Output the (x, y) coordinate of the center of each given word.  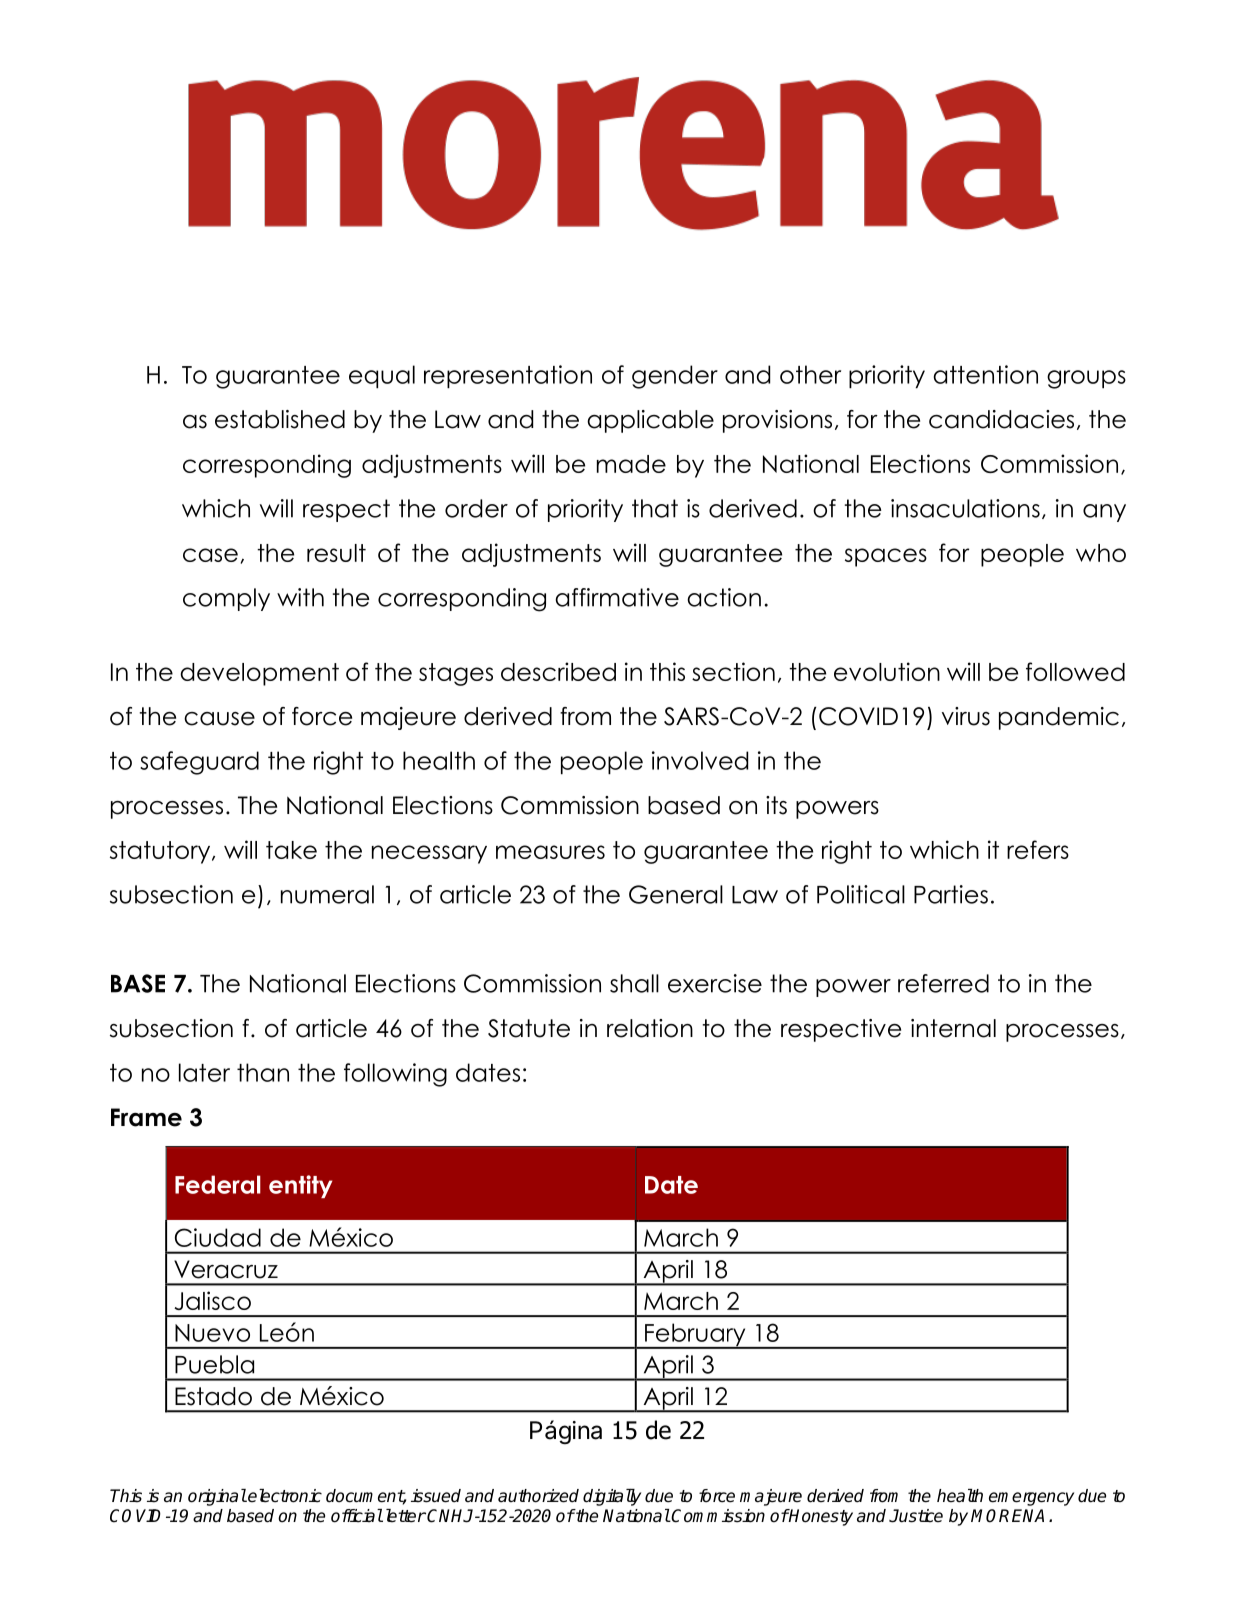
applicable (650, 421)
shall (634, 983)
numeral (327, 894)
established (280, 419)
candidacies (1001, 419)
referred (943, 983)
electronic (284, 1496)
